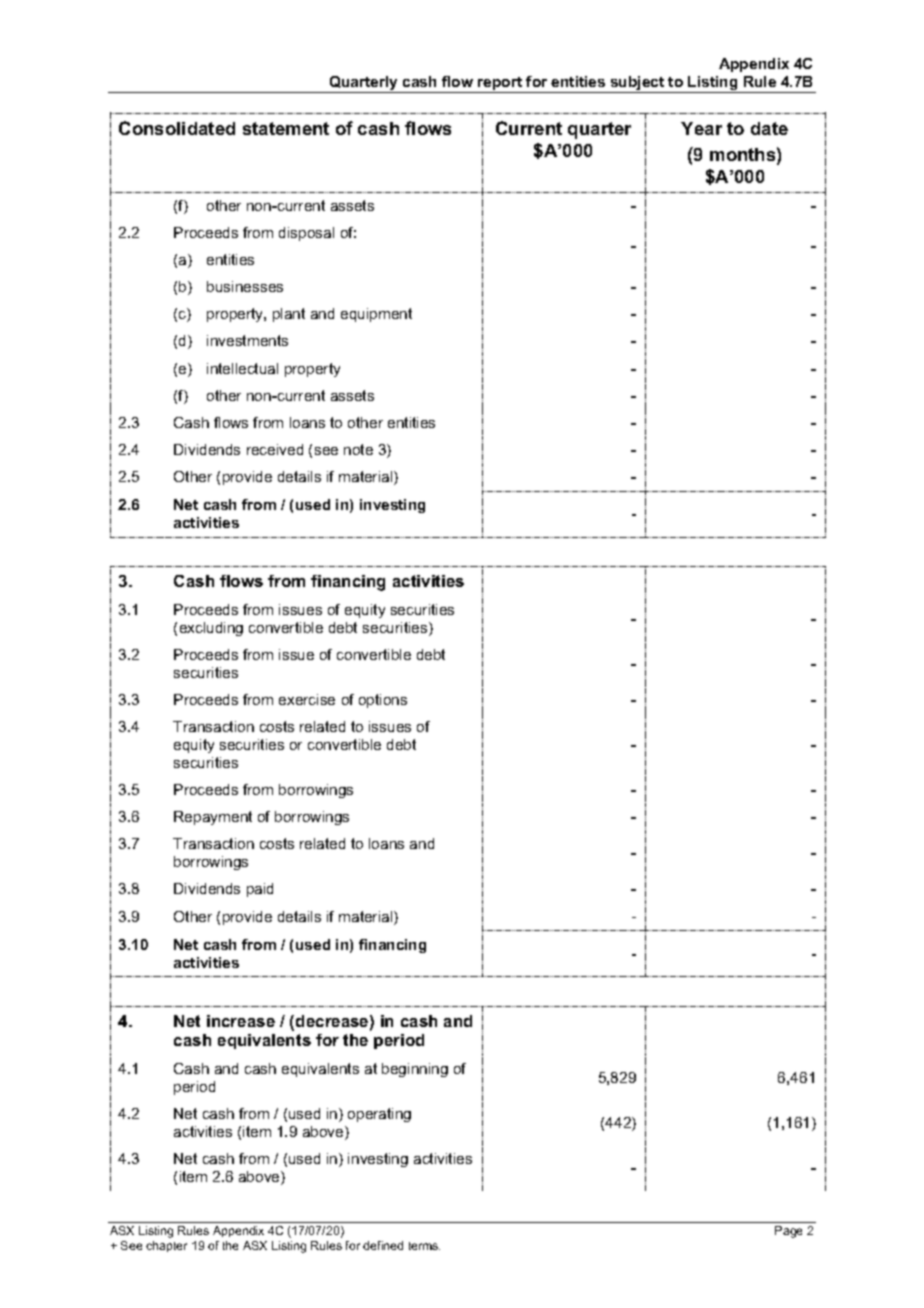 The height and width of the screenshot is (1308, 924). Describe the element at coordinates (383, 701) in the screenshot. I see `options` at that location.
